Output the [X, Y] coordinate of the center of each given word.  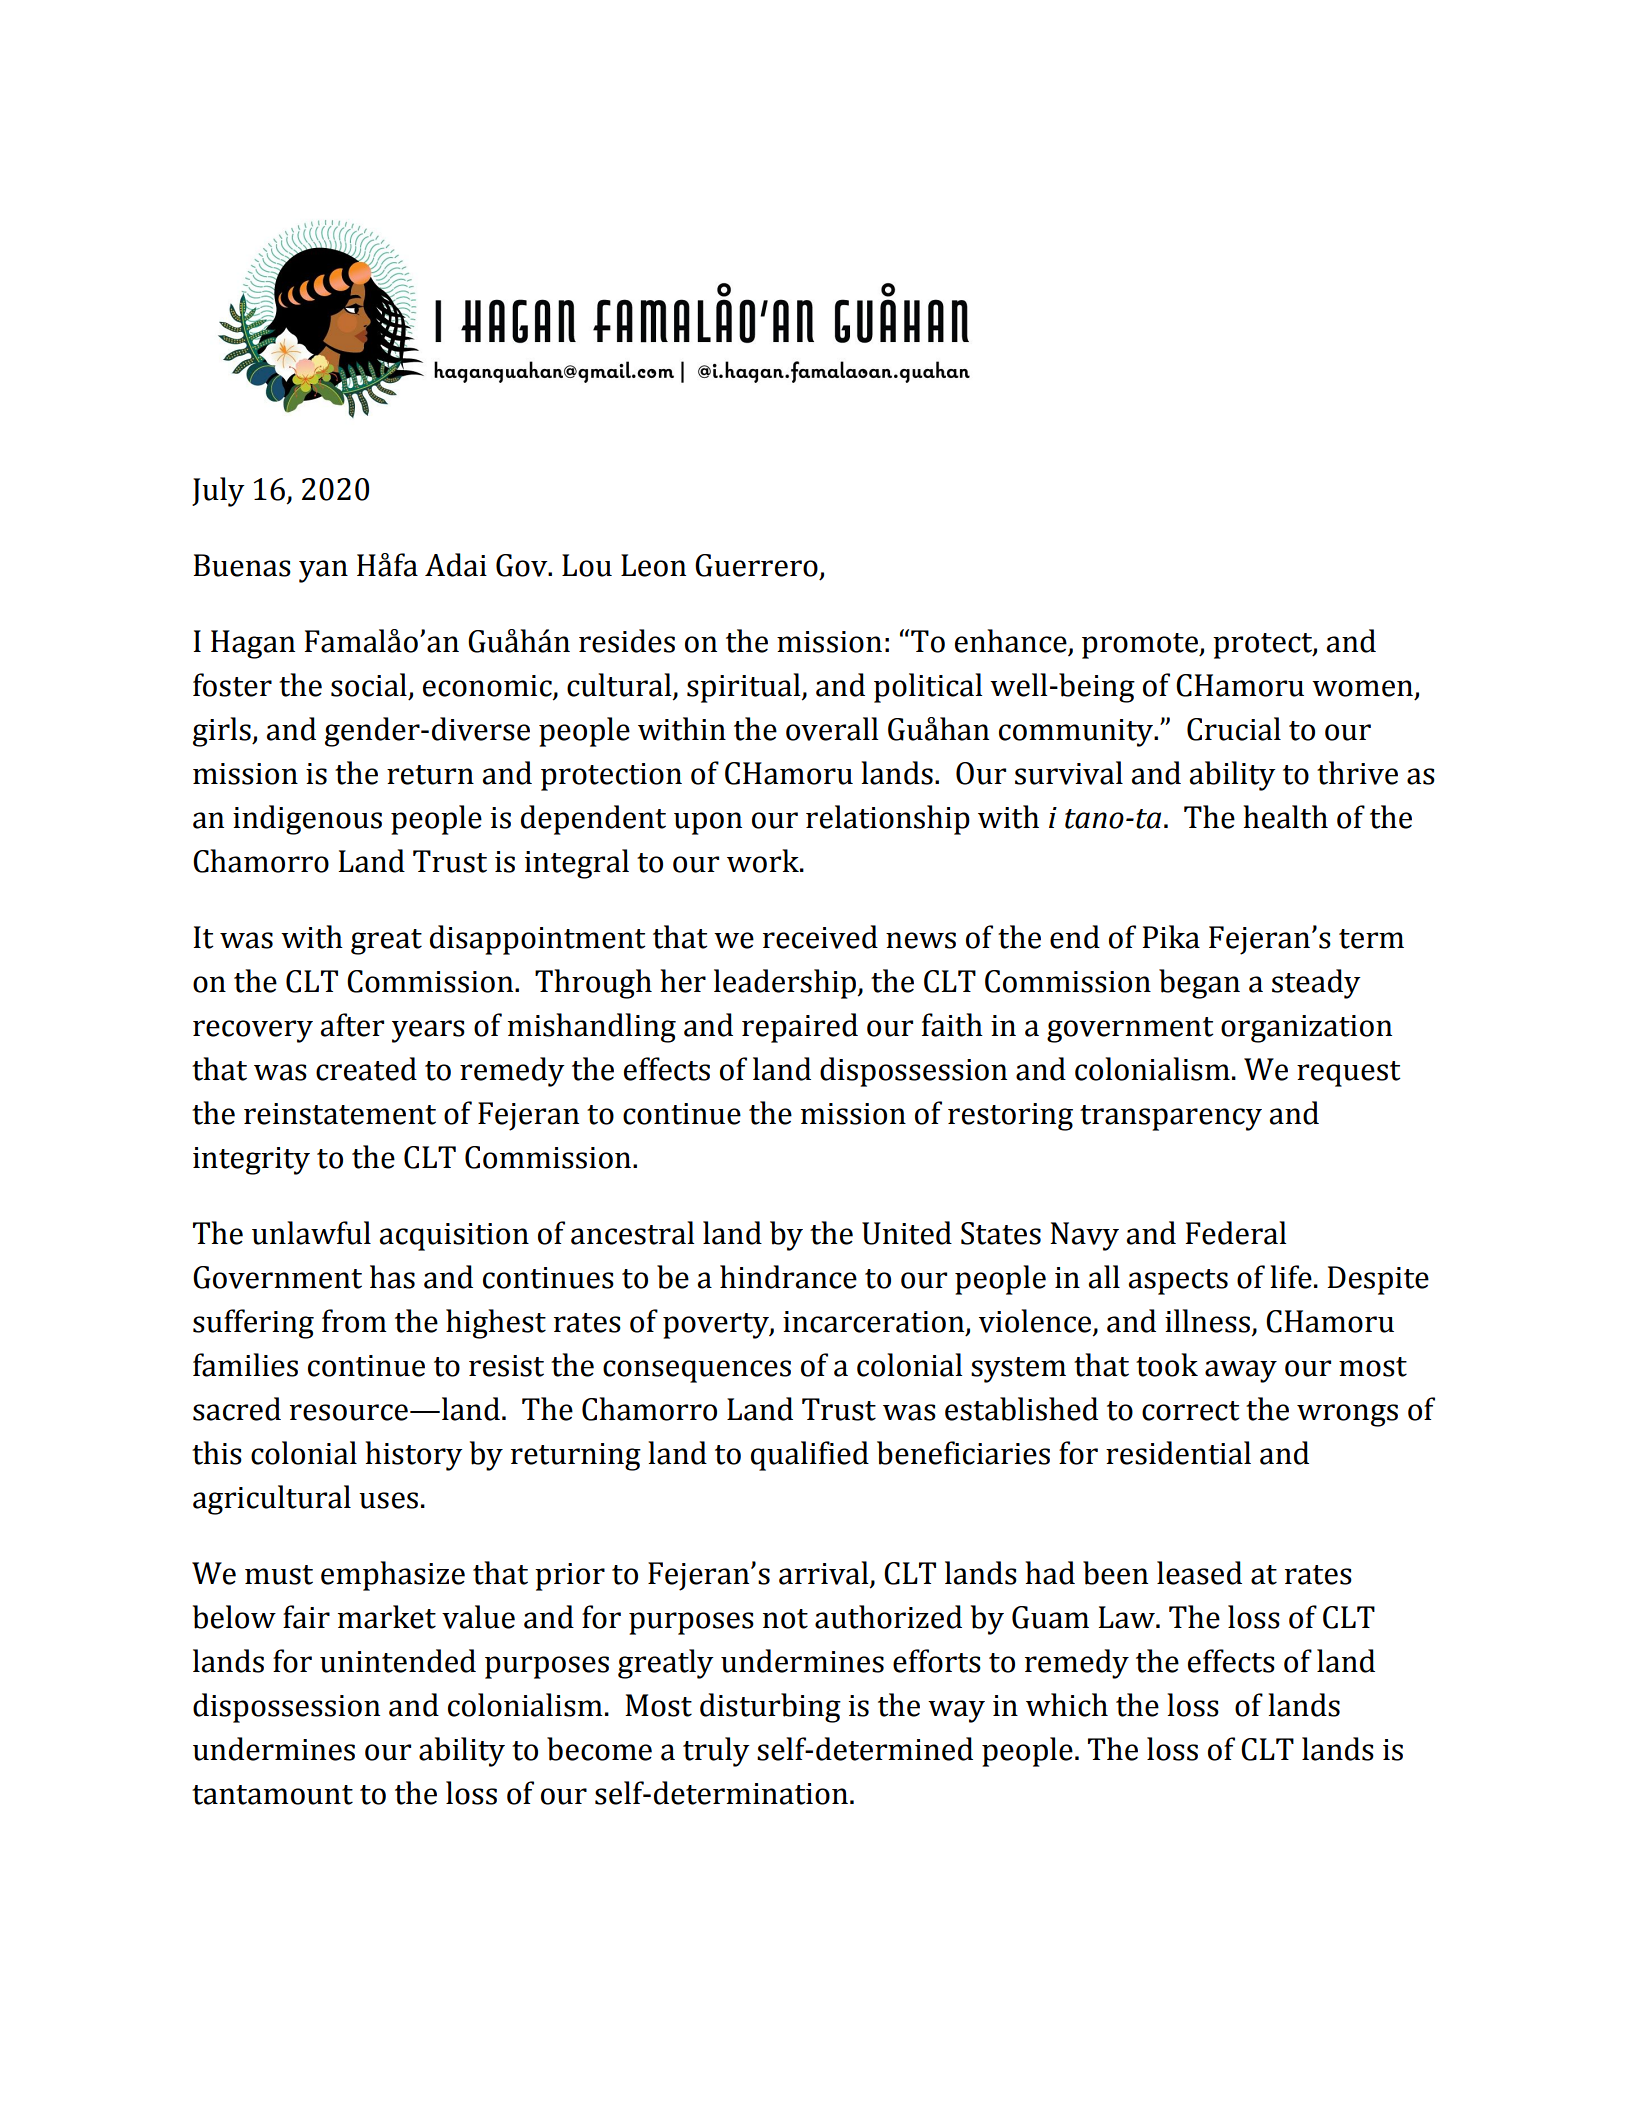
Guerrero [756, 565]
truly [716, 1752]
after [352, 1025]
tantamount [272, 1795]
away [1241, 1371]
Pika [1171, 937]
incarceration [875, 1323]
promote [1141, 646]
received [820, 937]
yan [323, 571]
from [354, 1321]
